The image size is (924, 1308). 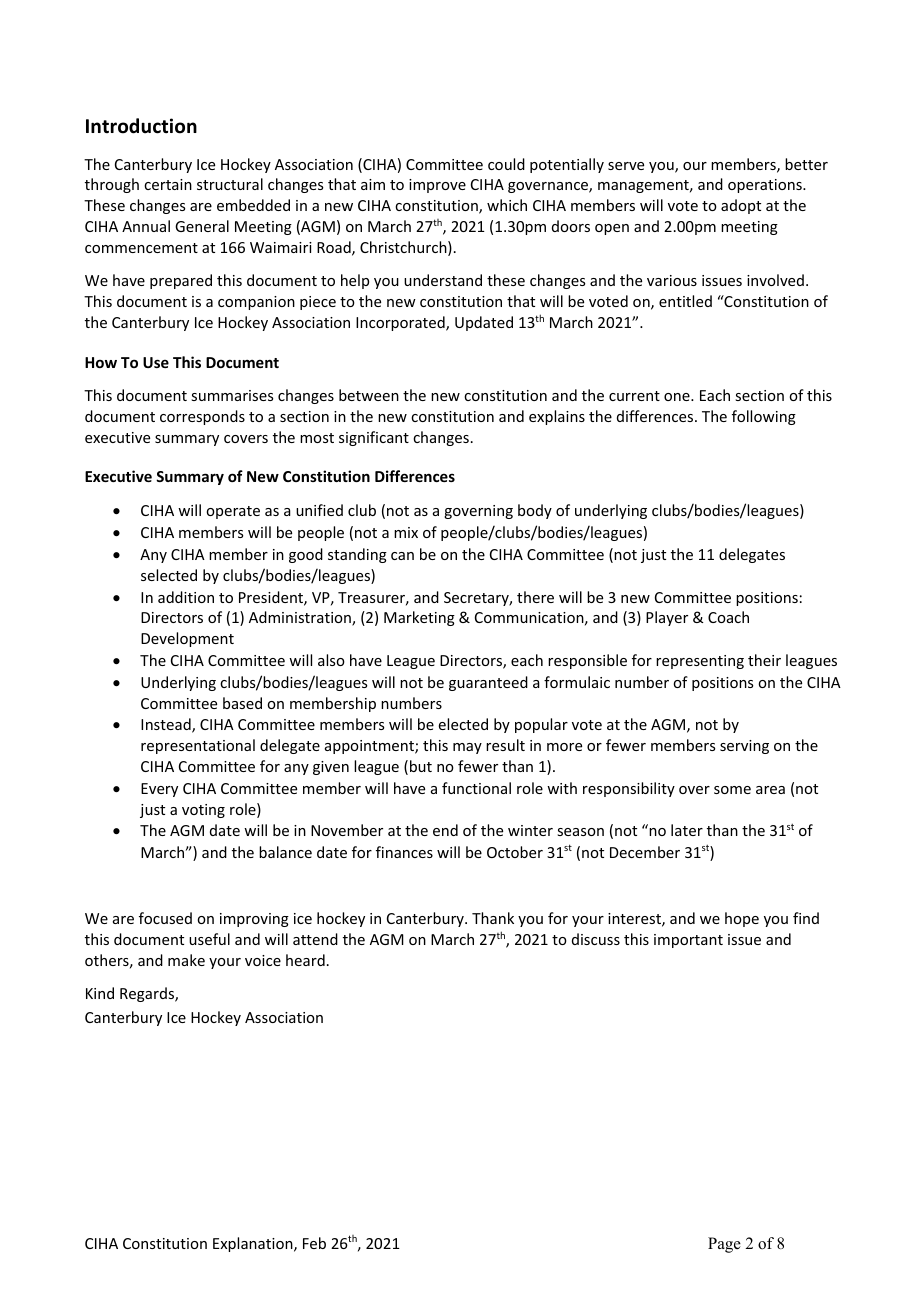 I want to click on make, so click(x=186, y=960).
